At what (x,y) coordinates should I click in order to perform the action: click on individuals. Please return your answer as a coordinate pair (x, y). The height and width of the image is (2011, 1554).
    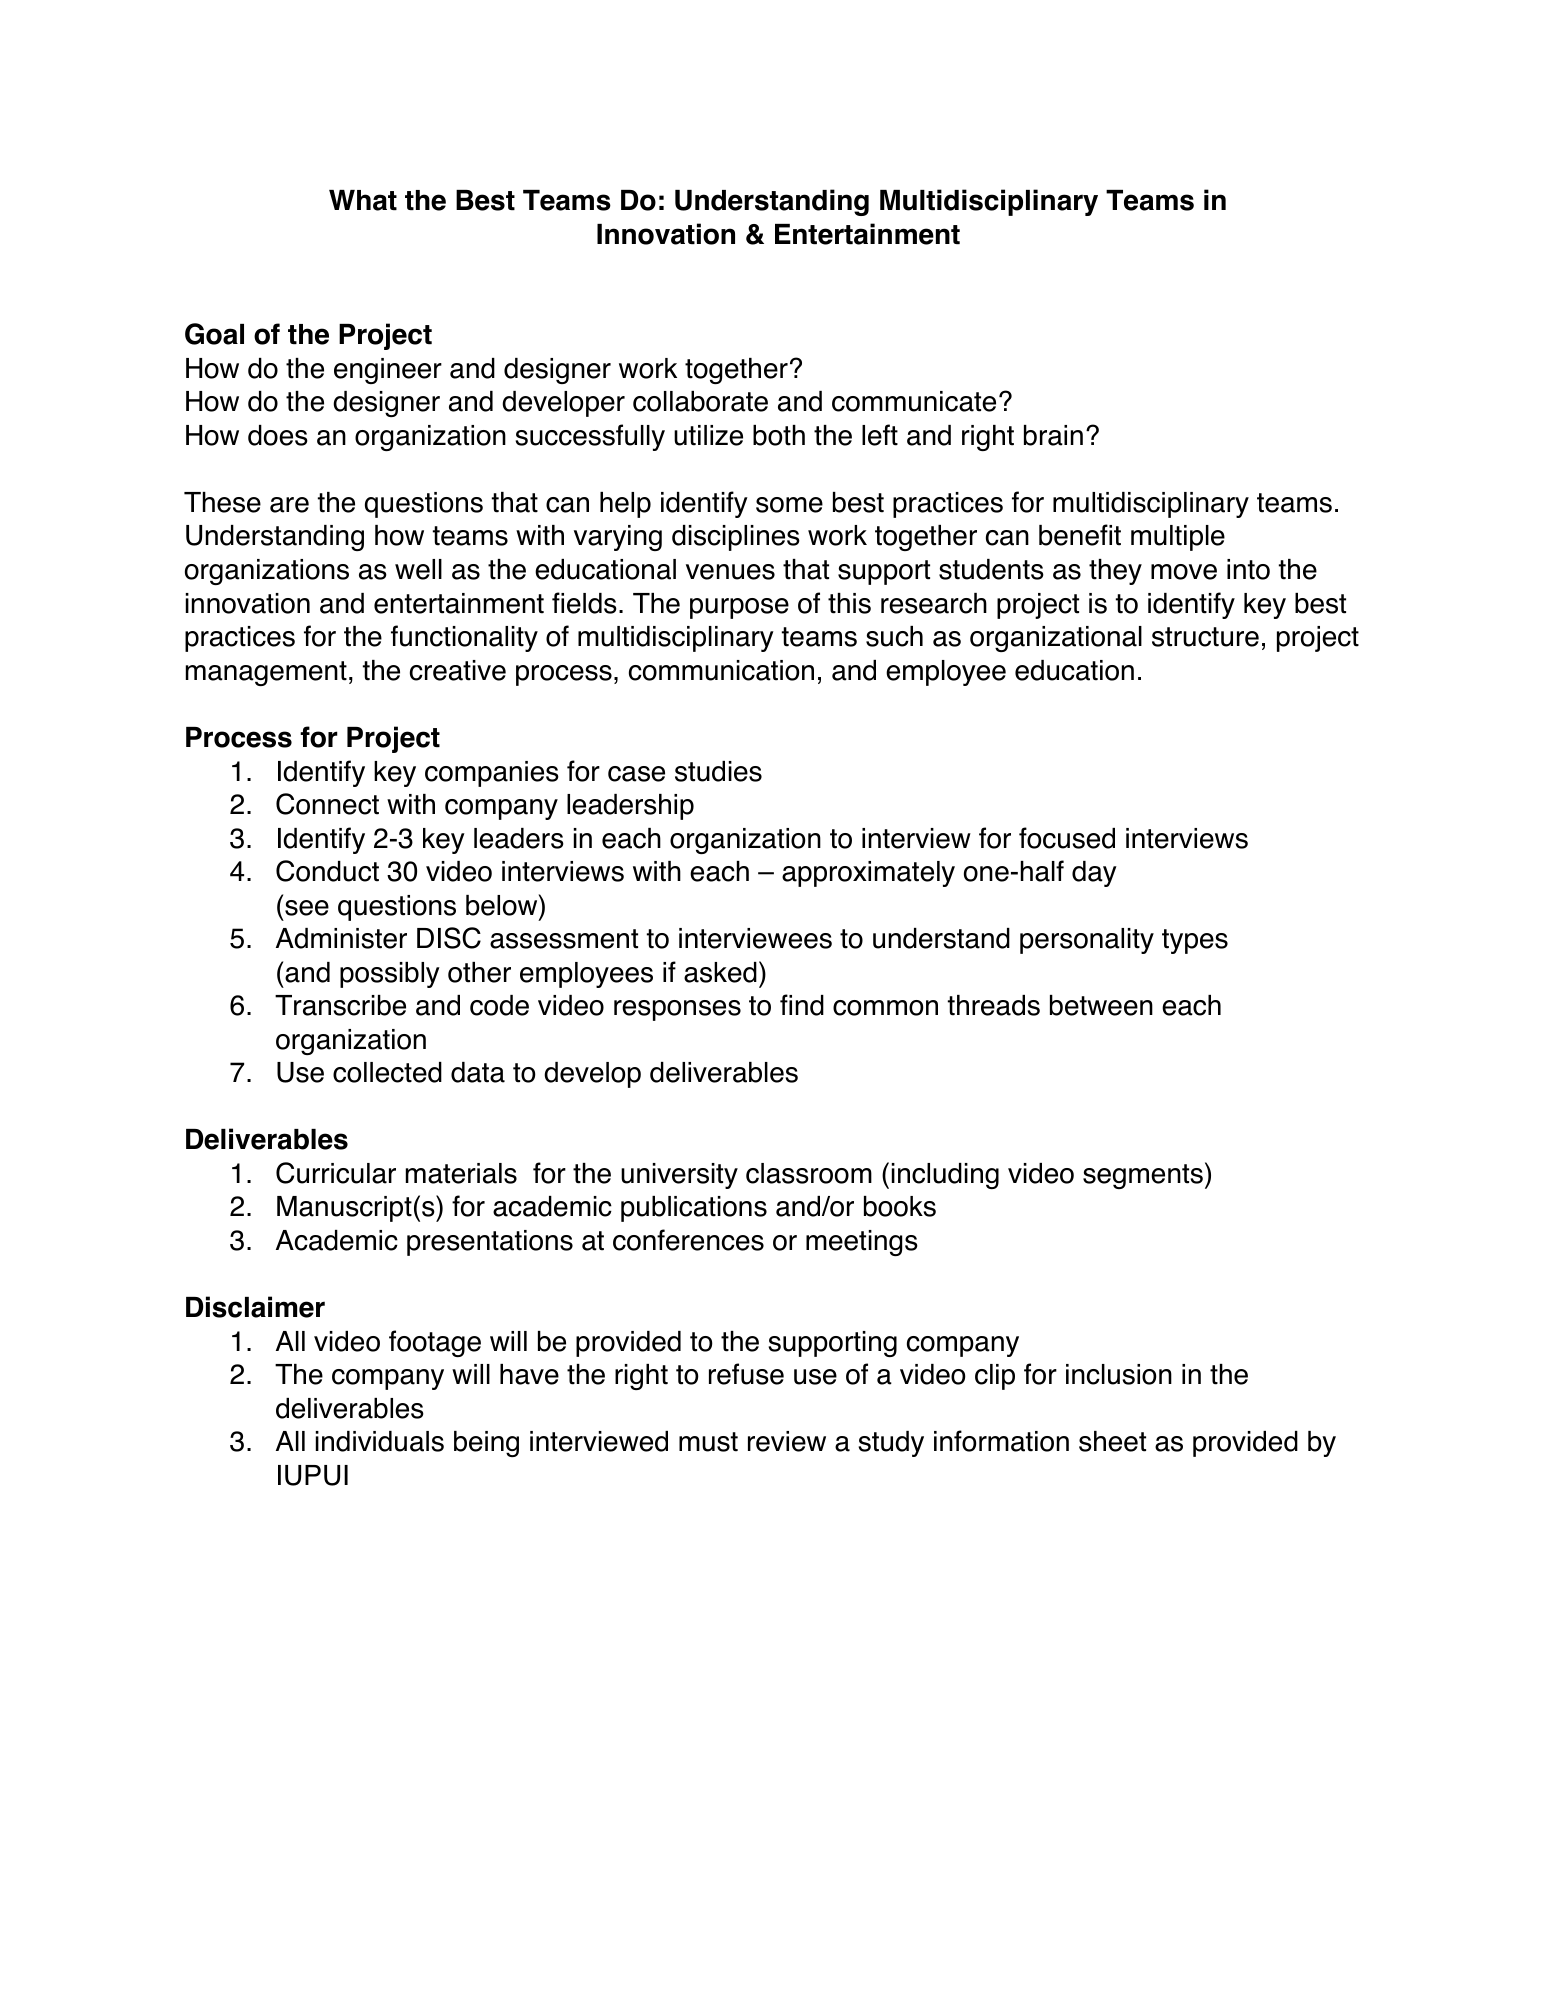
    Looking at the image, I should click on (380, 1441).
